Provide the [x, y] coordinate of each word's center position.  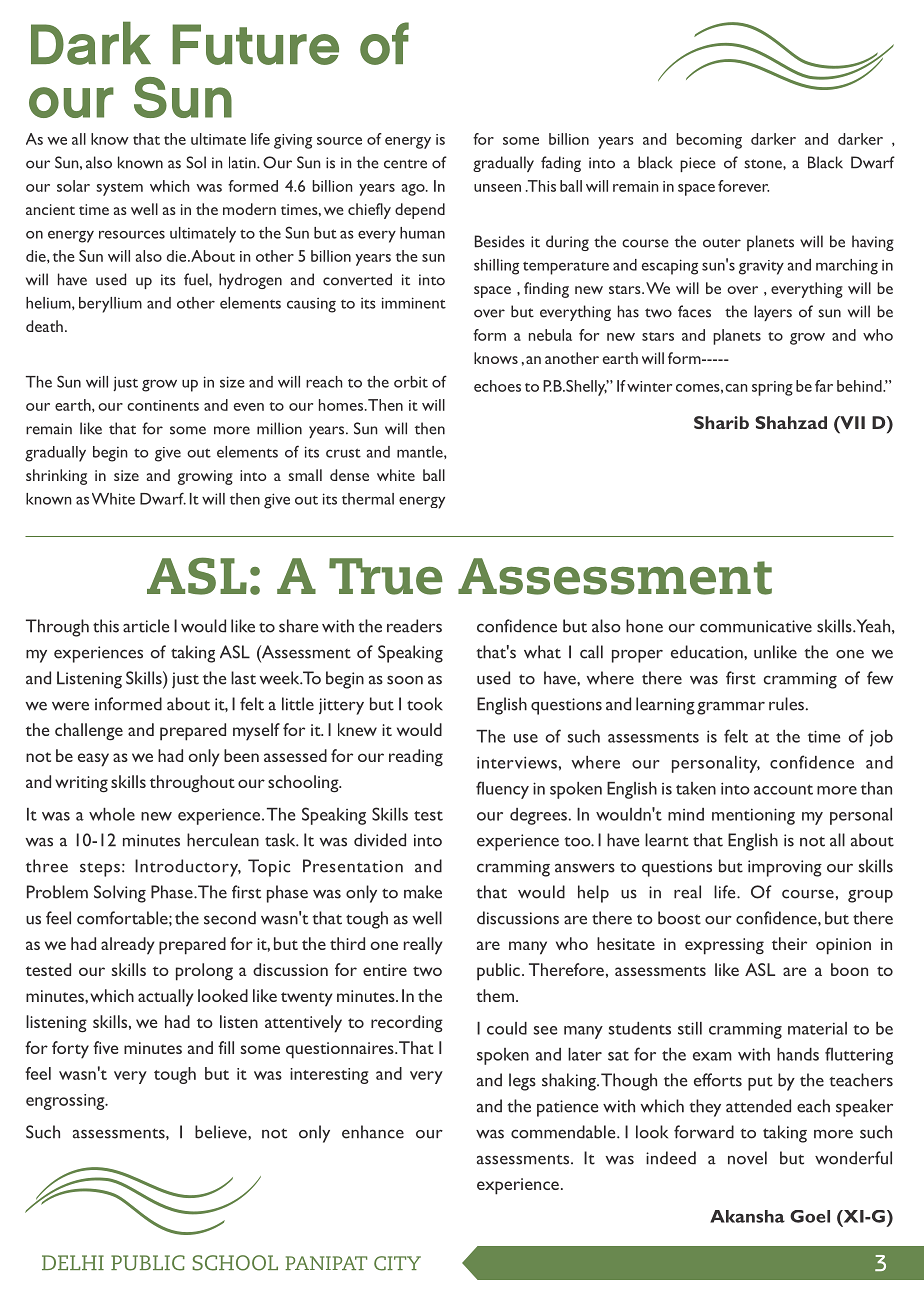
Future [255, 44]
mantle [421, 452]
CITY [397, 1263]
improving [785, 868]
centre [405, 164]
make [423, 892]
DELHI [73, 1262]
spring [772, 388]
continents [163, 405]
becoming [709, 141]
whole [112, 814]
